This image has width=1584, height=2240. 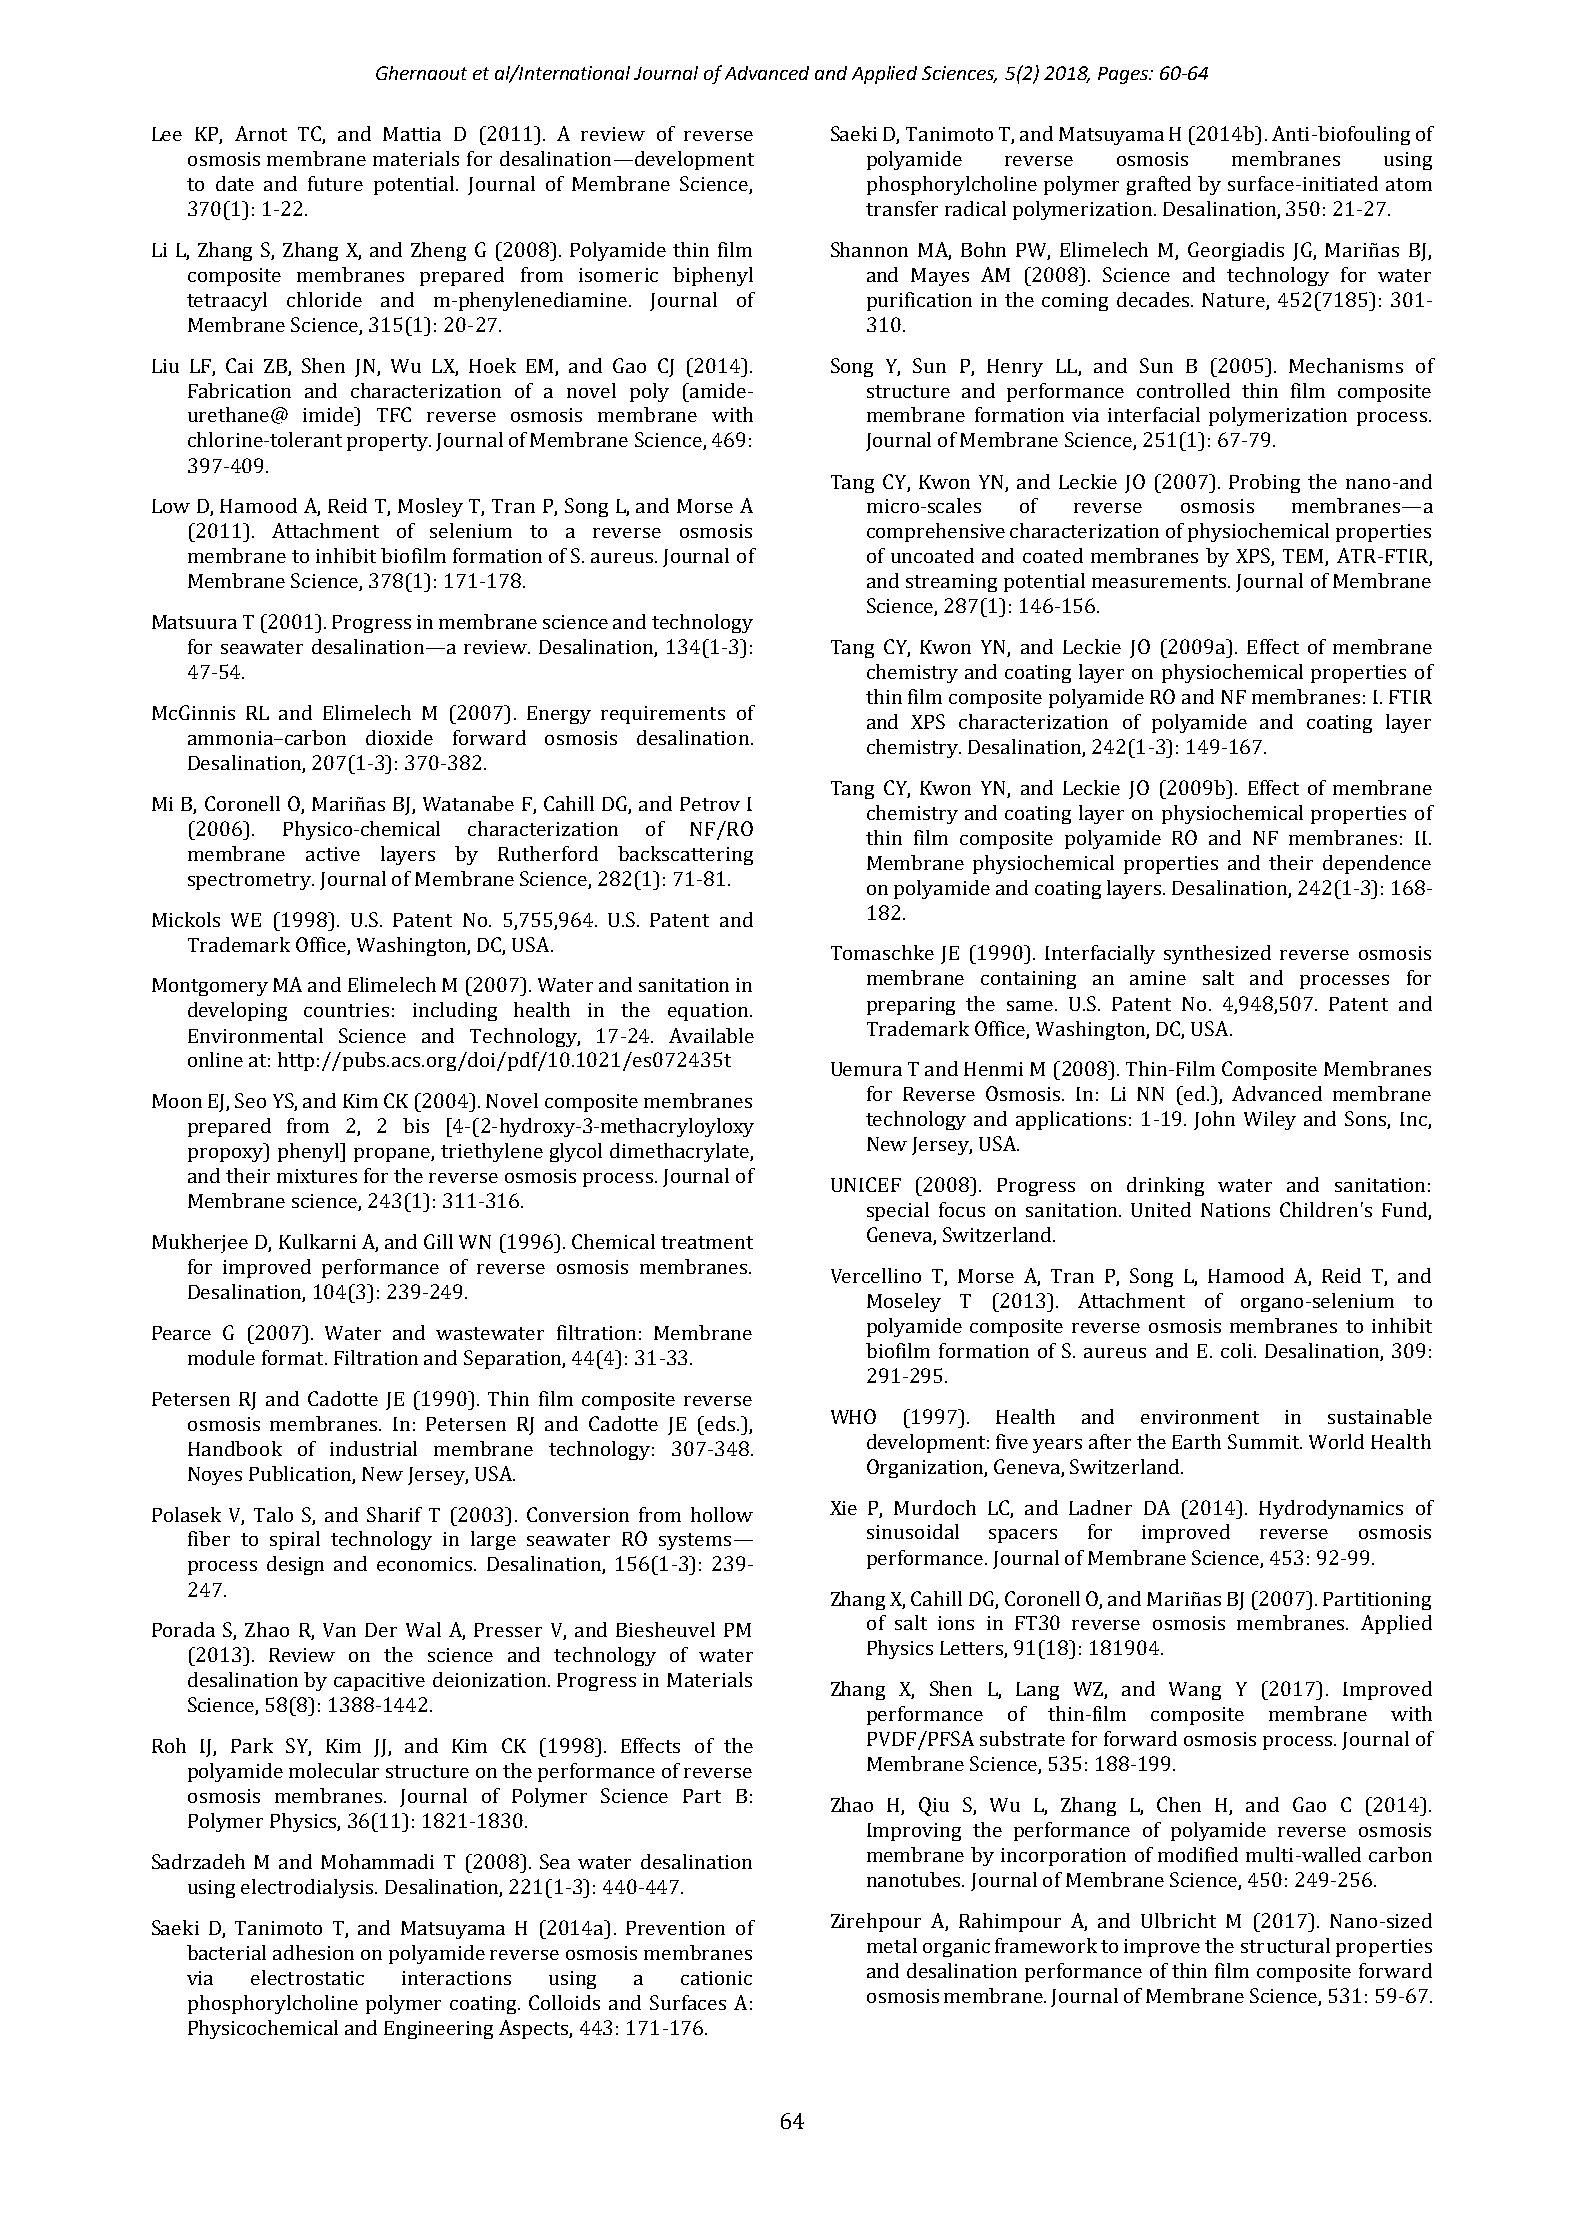 What do you see at coordinates (335, 183) in the image?
I see `future` at bounding box center [335, 183].
